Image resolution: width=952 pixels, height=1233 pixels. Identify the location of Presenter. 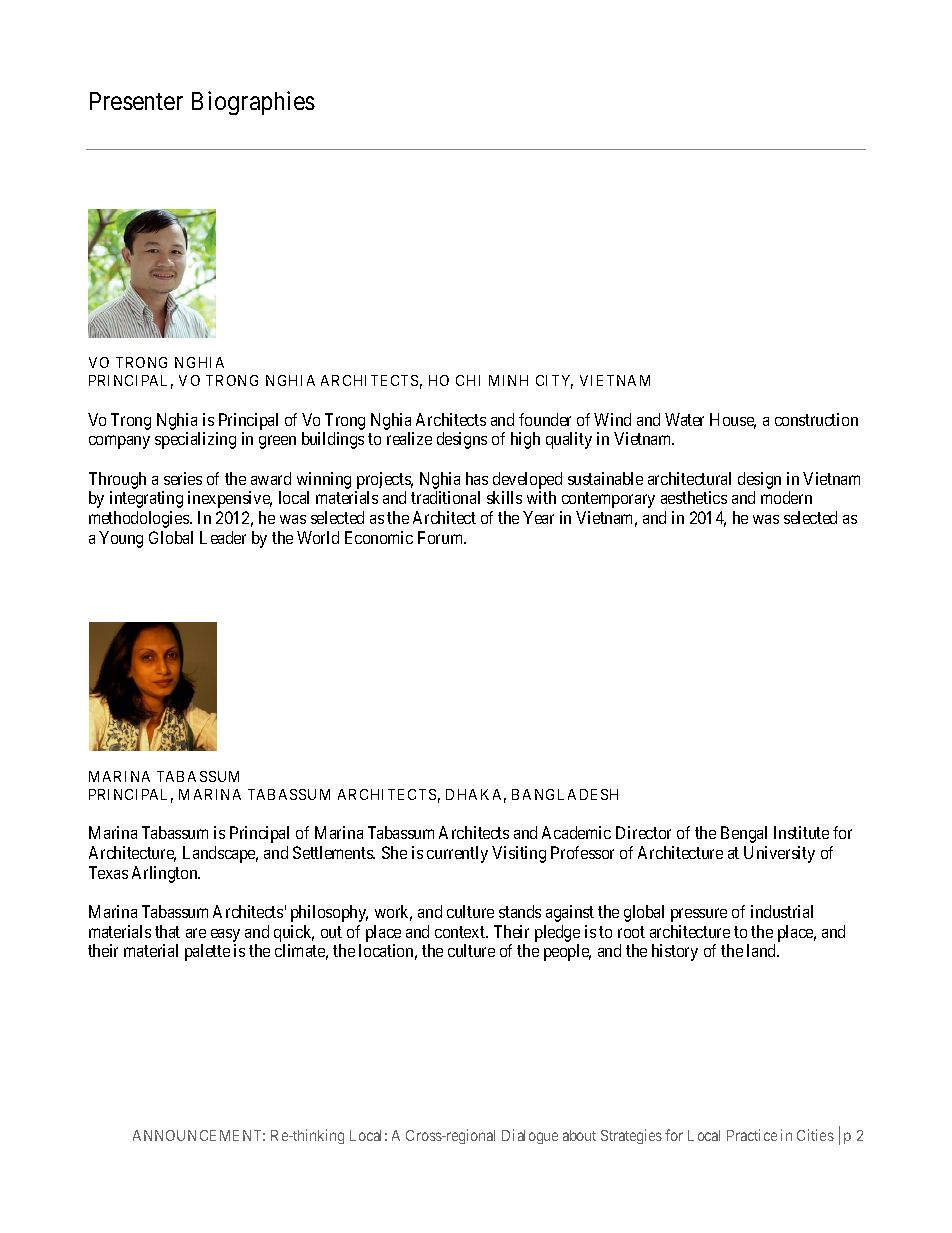
(136, 101).
